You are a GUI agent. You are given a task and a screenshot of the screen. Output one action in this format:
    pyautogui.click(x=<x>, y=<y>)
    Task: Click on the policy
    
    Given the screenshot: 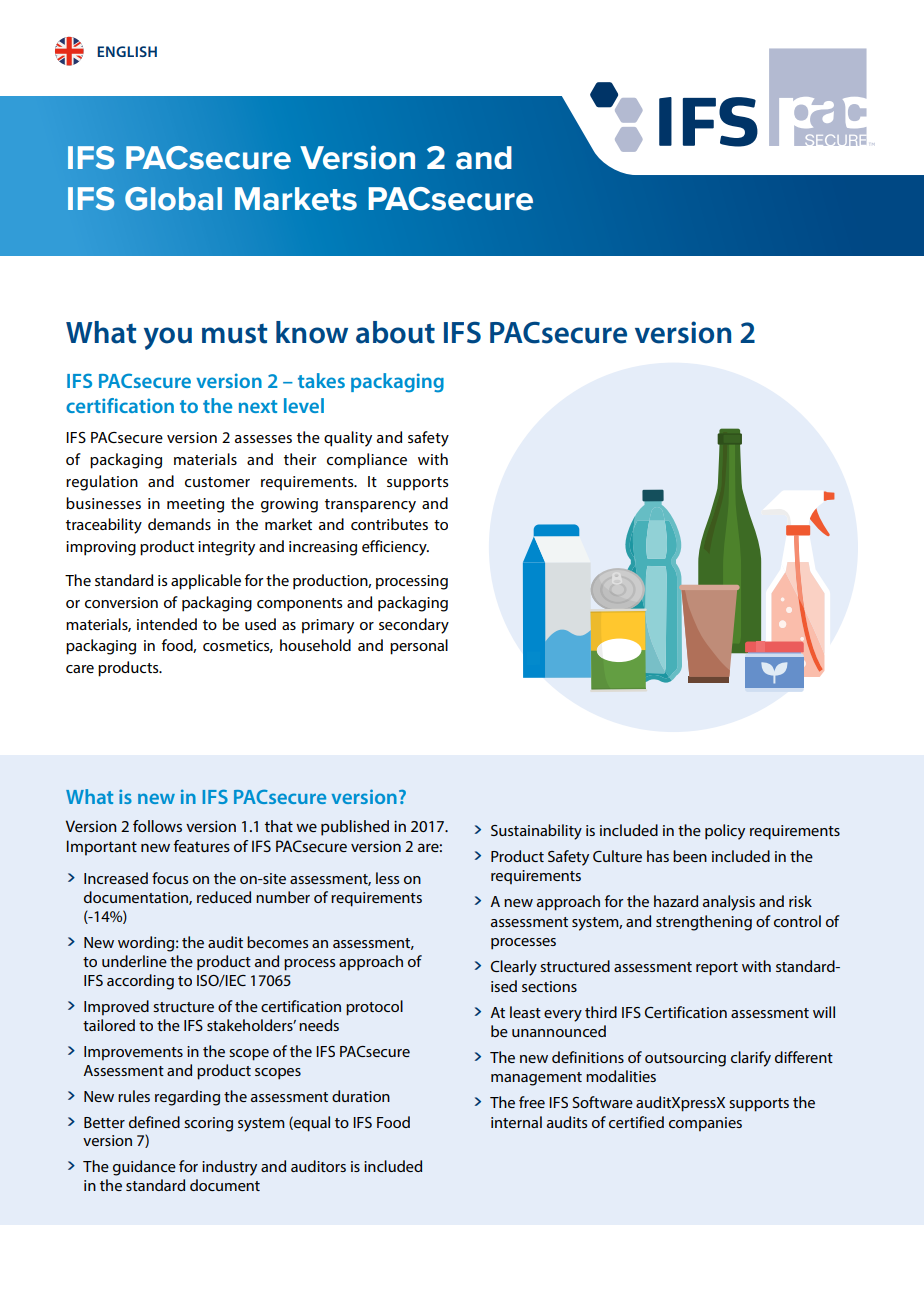 What is the action you would take?
    pyautogui.click(x=725, y=832)
